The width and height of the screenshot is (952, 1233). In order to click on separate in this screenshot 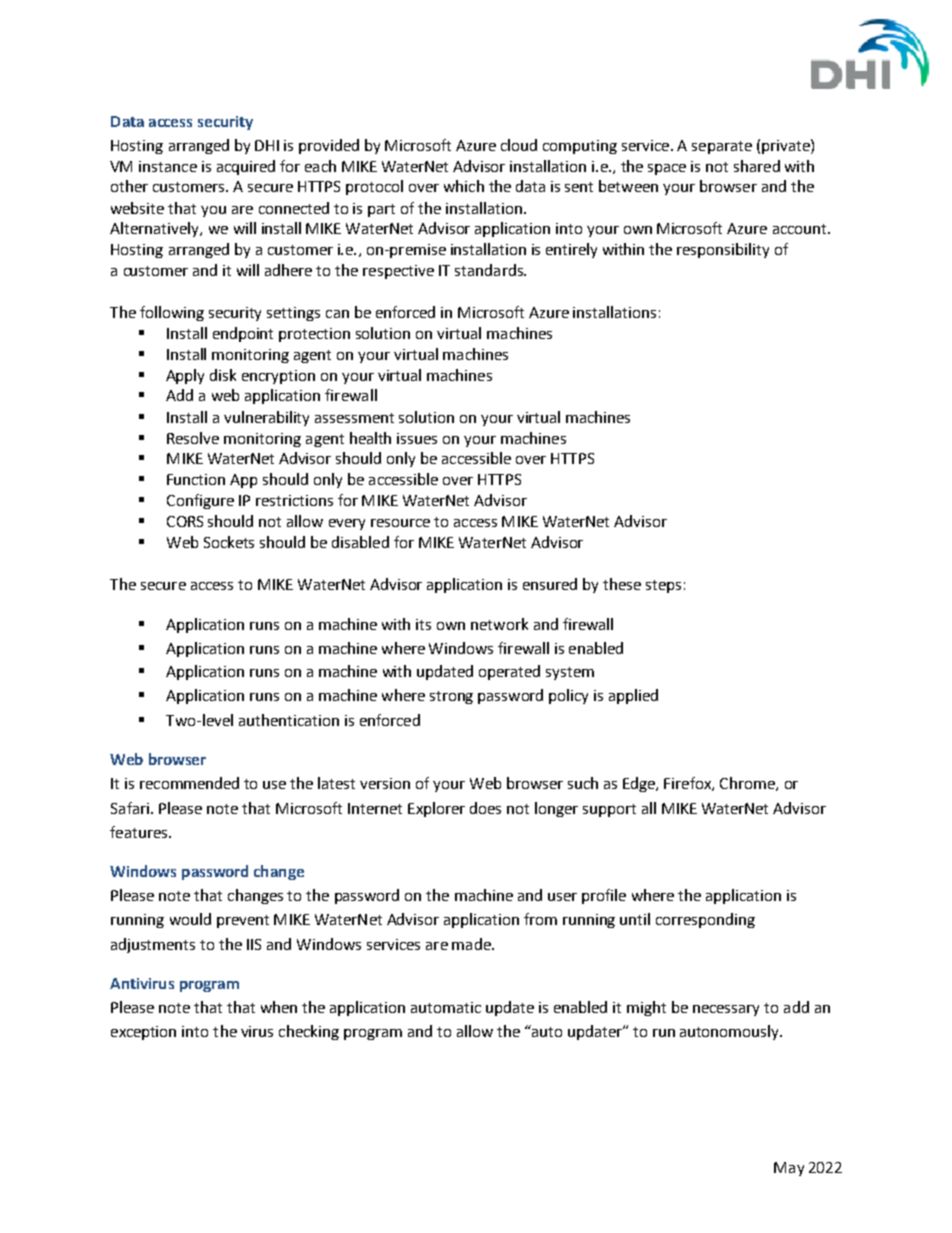, I will do `click(722, 147)`.
